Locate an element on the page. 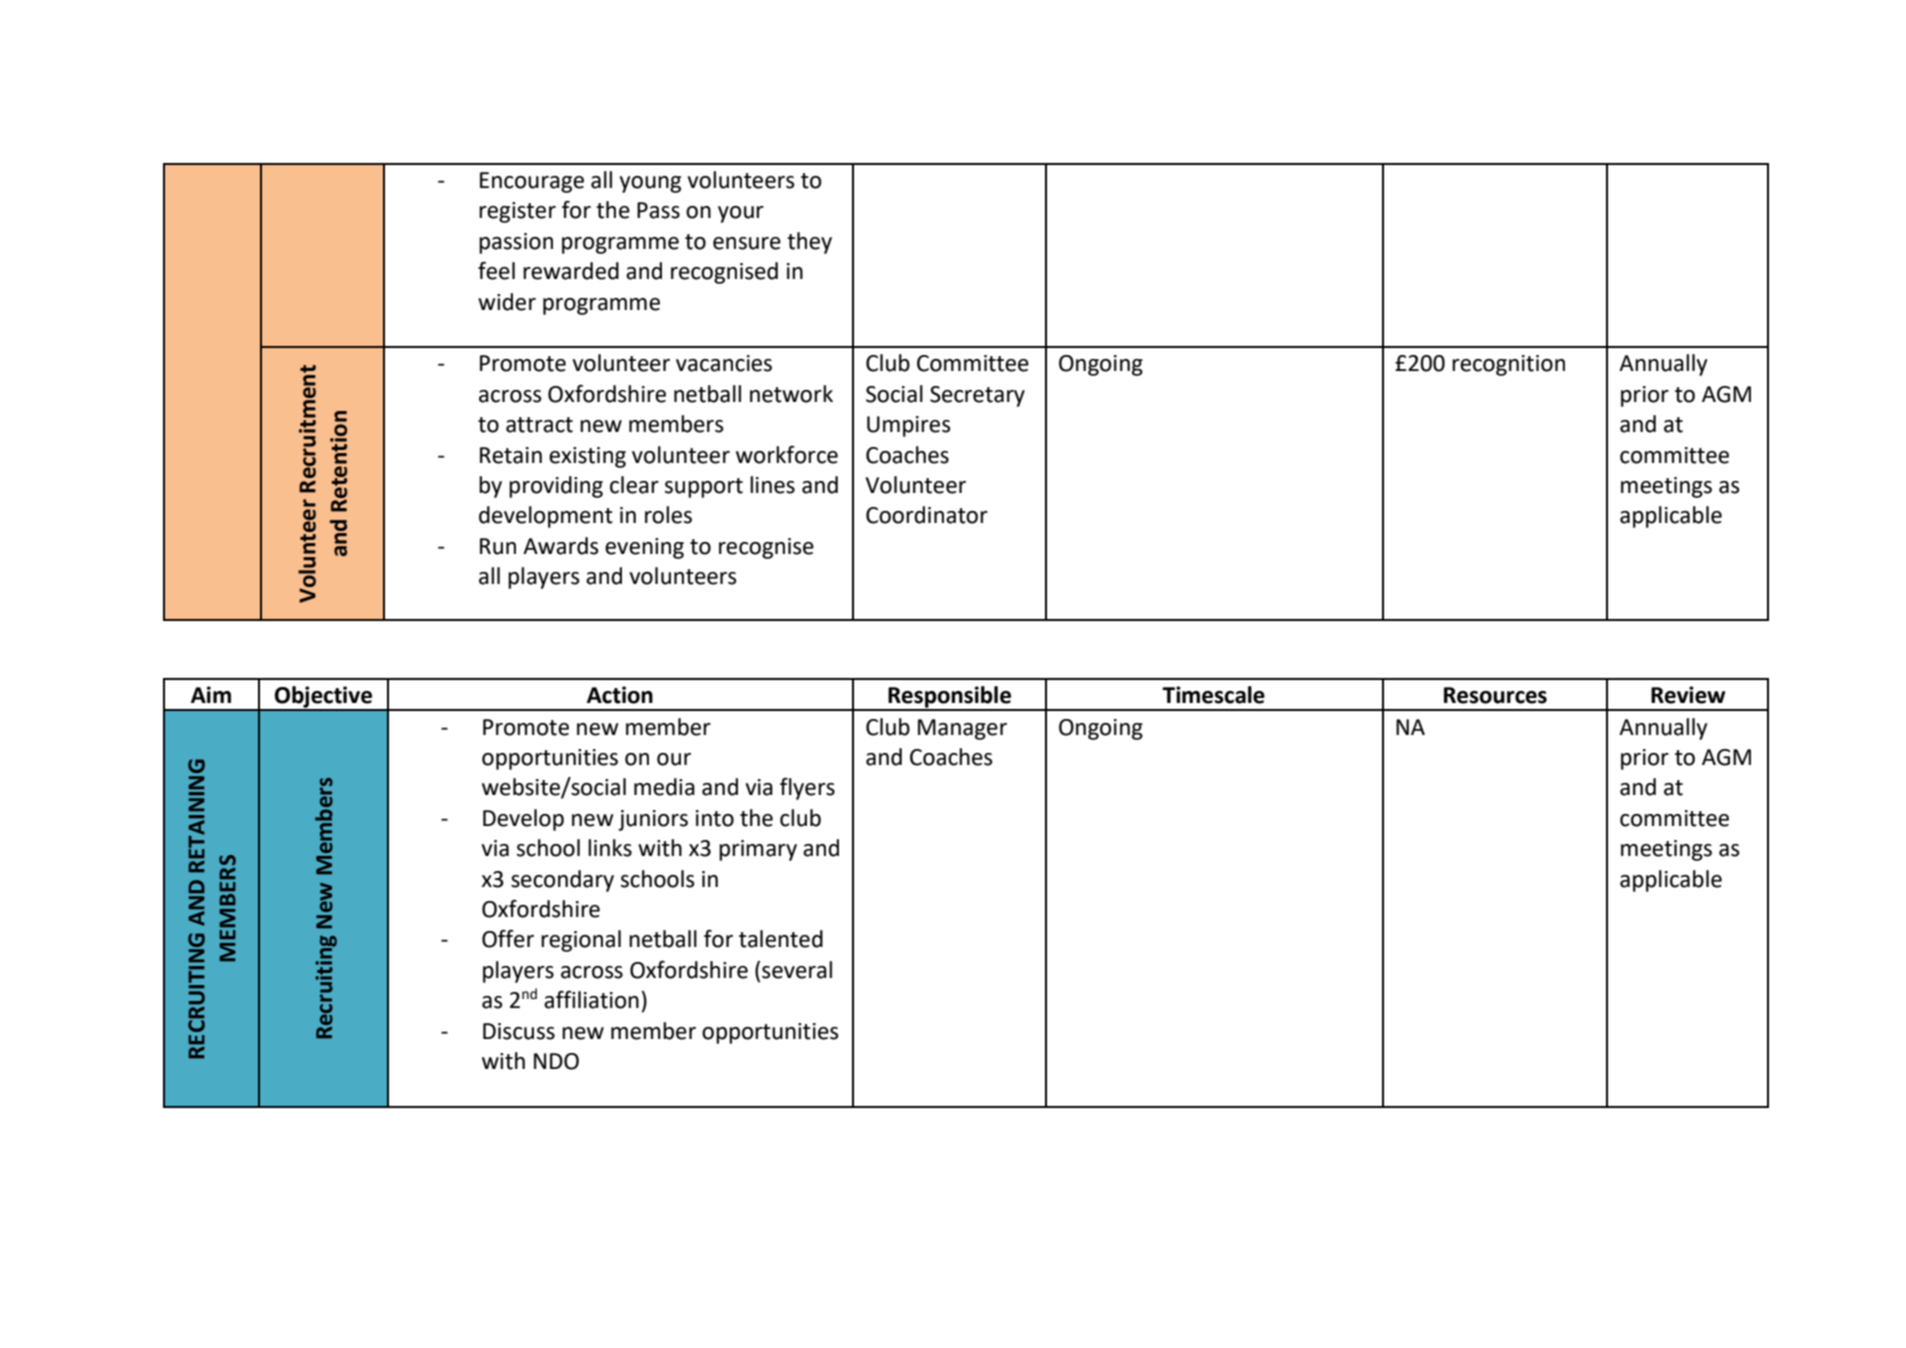  Discuss is located at coordinates (519, 1031).
